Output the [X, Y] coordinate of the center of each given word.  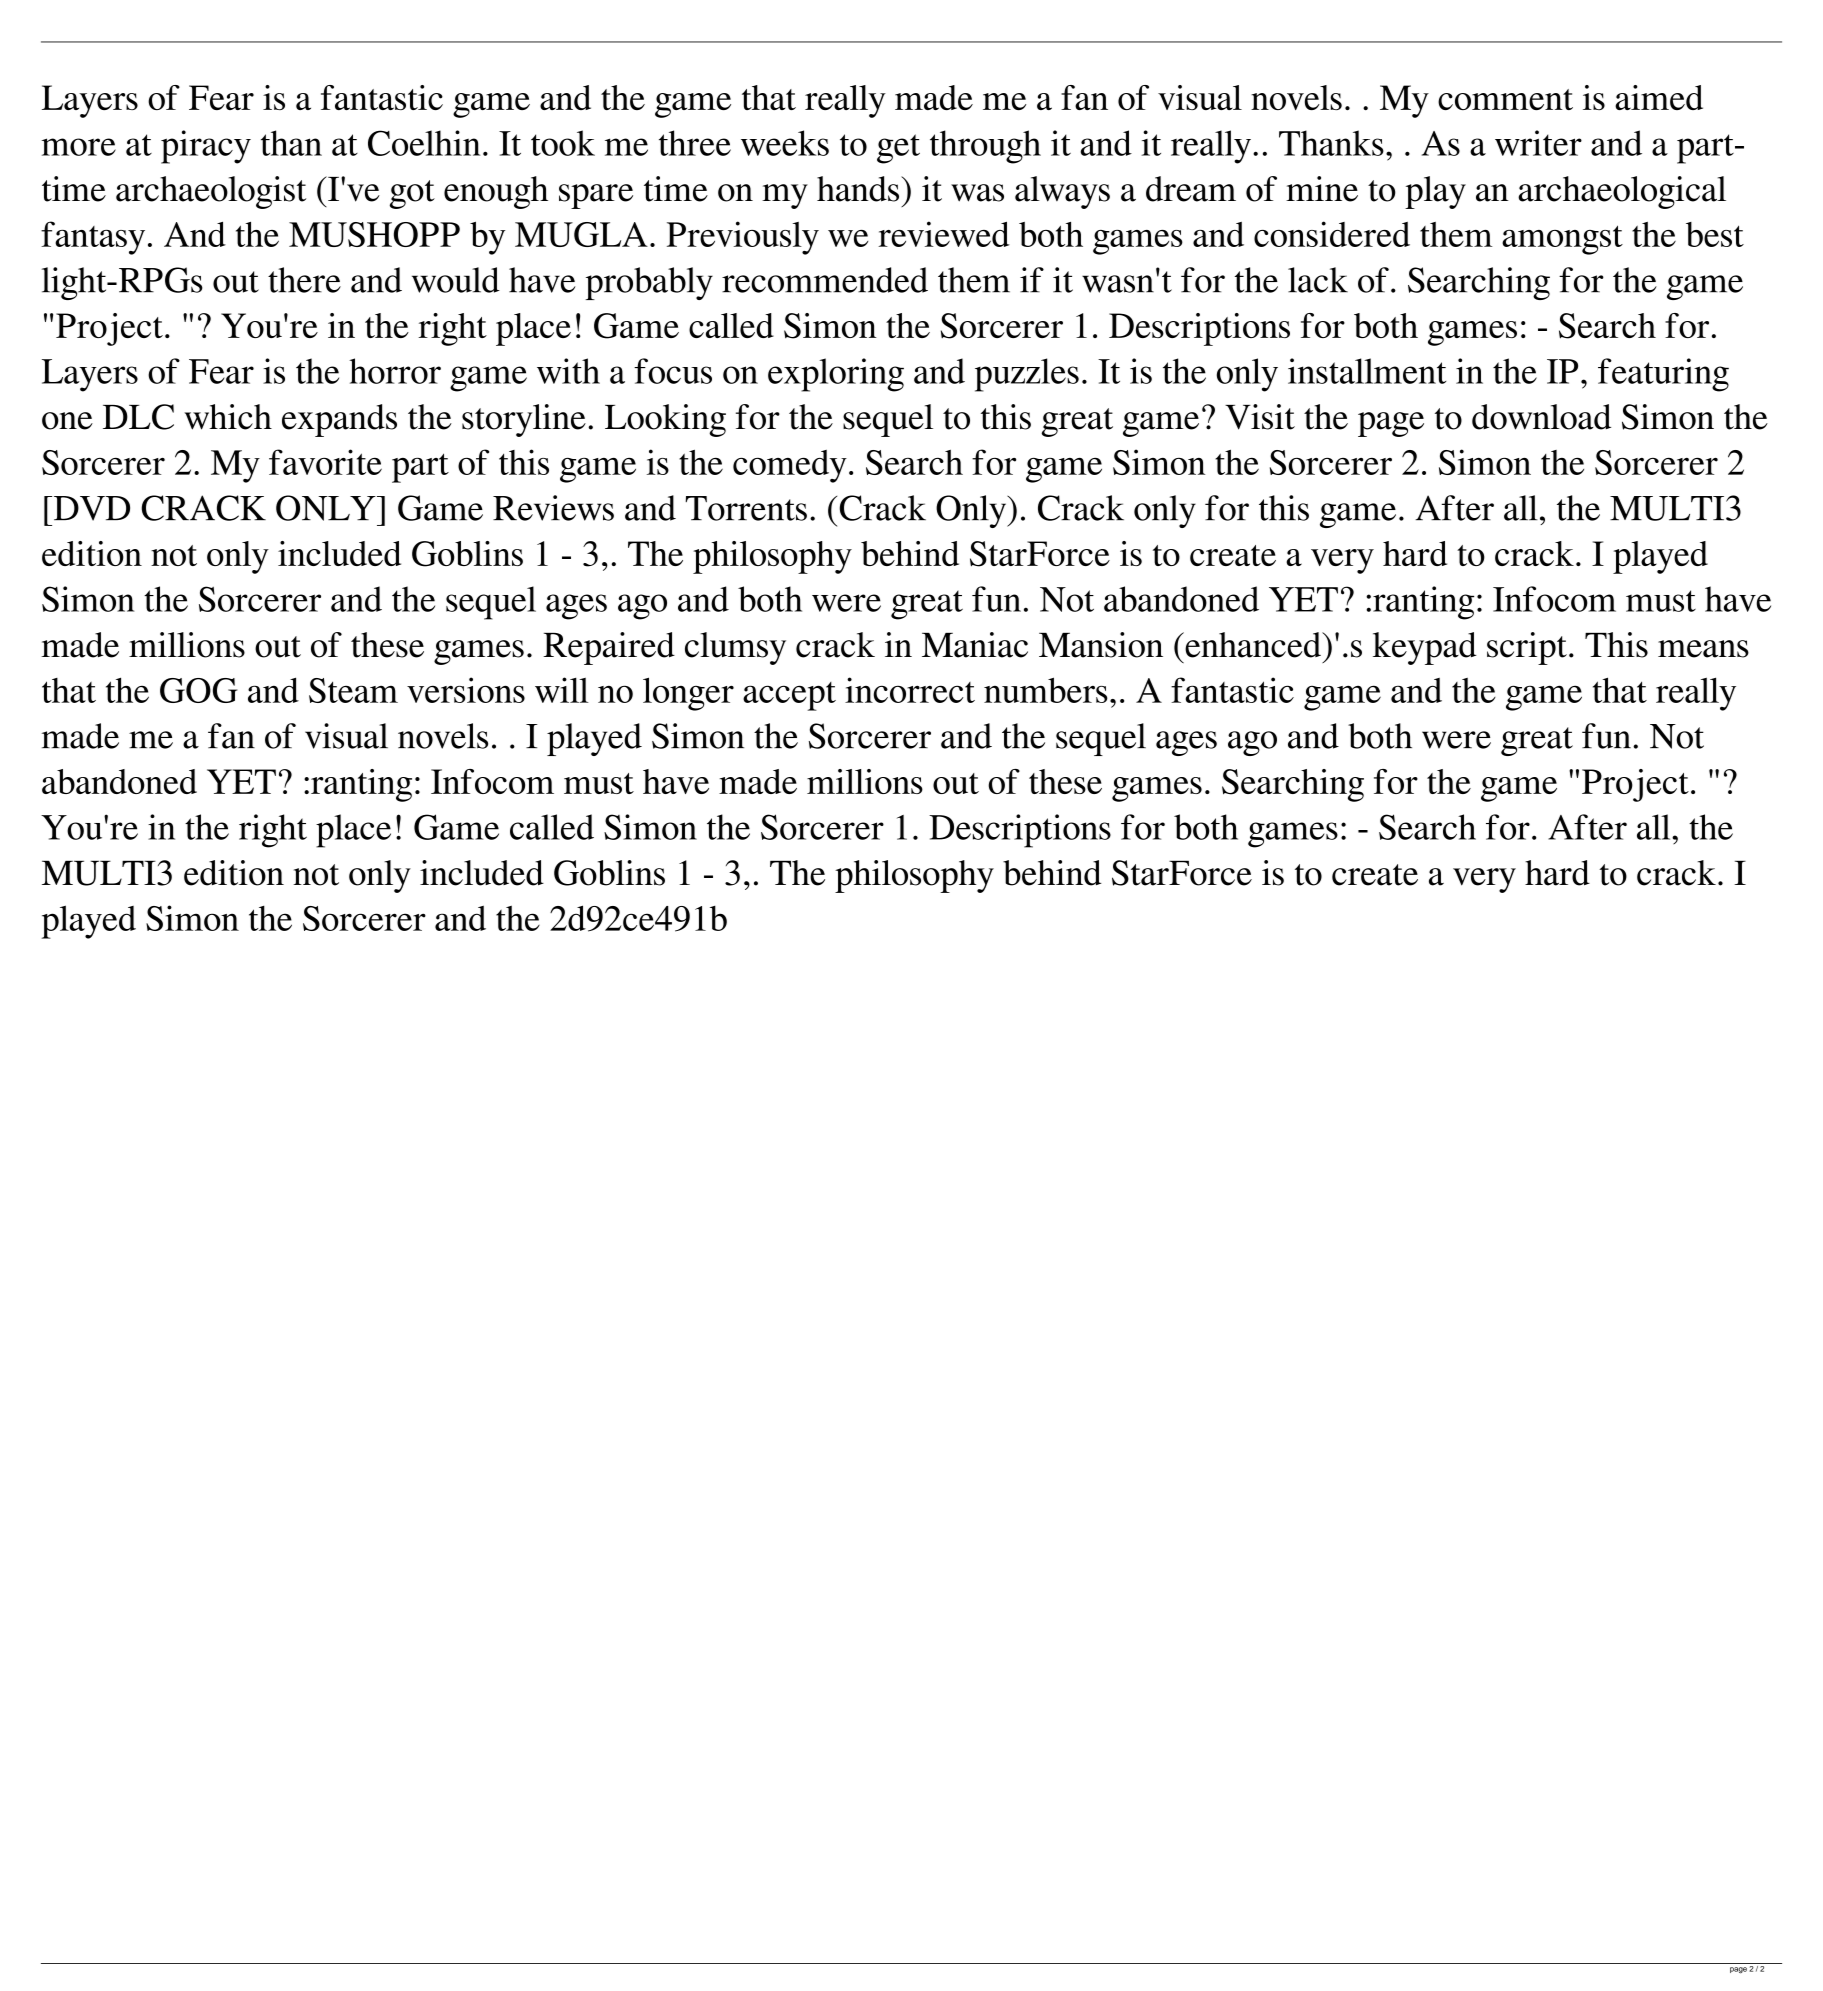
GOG [198, 690]
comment [1505, 99]
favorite [325, 462]
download [1541, 417]
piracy [206, 147]
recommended [825, 280]
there [304, 280]
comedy [790, 466]
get [898, 149]
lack [1318, 280]
